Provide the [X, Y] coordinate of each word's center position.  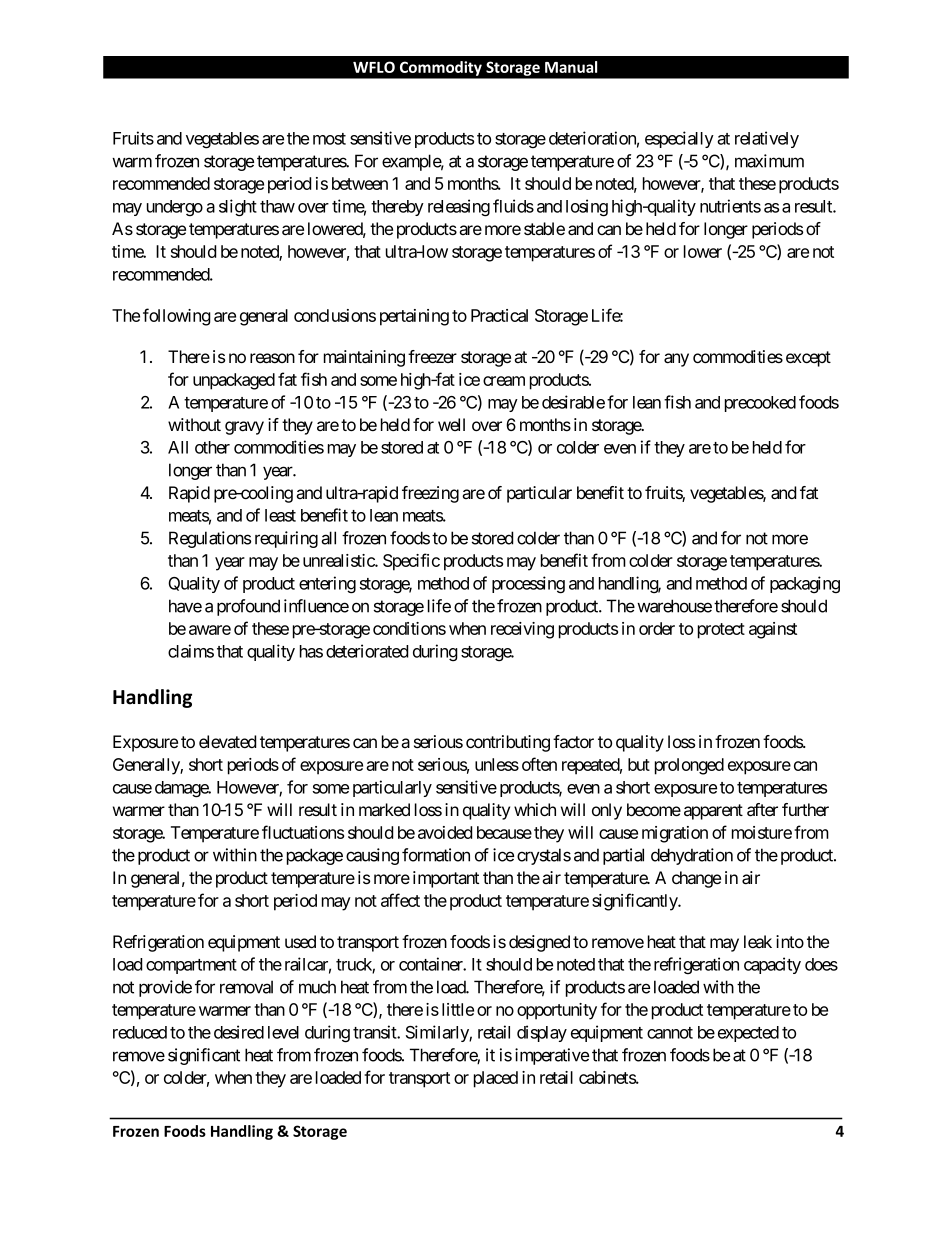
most [329, 139]
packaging [805, 584]
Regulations [210, 539]
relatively [767, 139]
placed [496, 1079]
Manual [571, 67]
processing [528, 585]
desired [239, 1032]
